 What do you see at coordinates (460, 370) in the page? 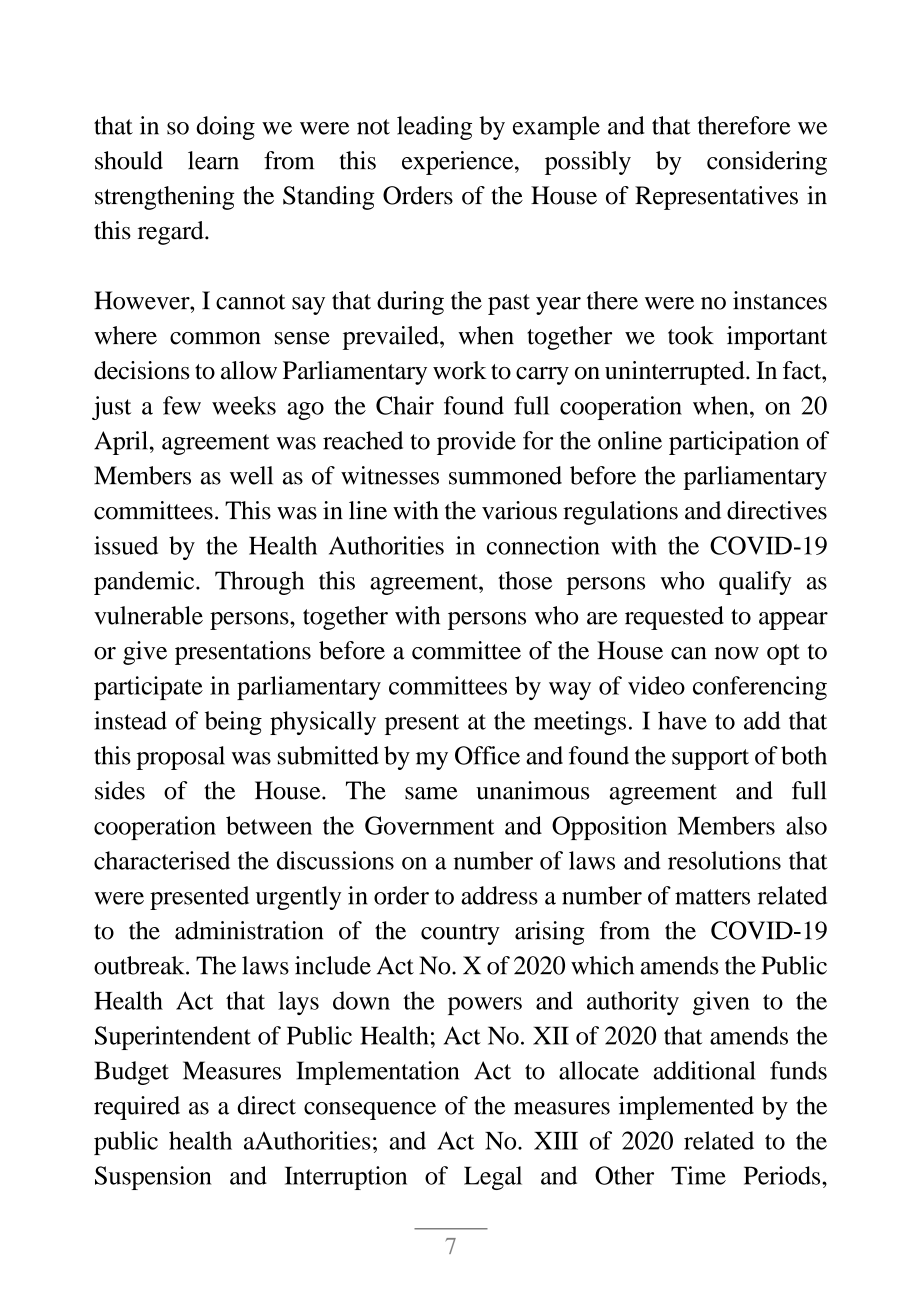
I see `work` at bounding box center [460, 370].
